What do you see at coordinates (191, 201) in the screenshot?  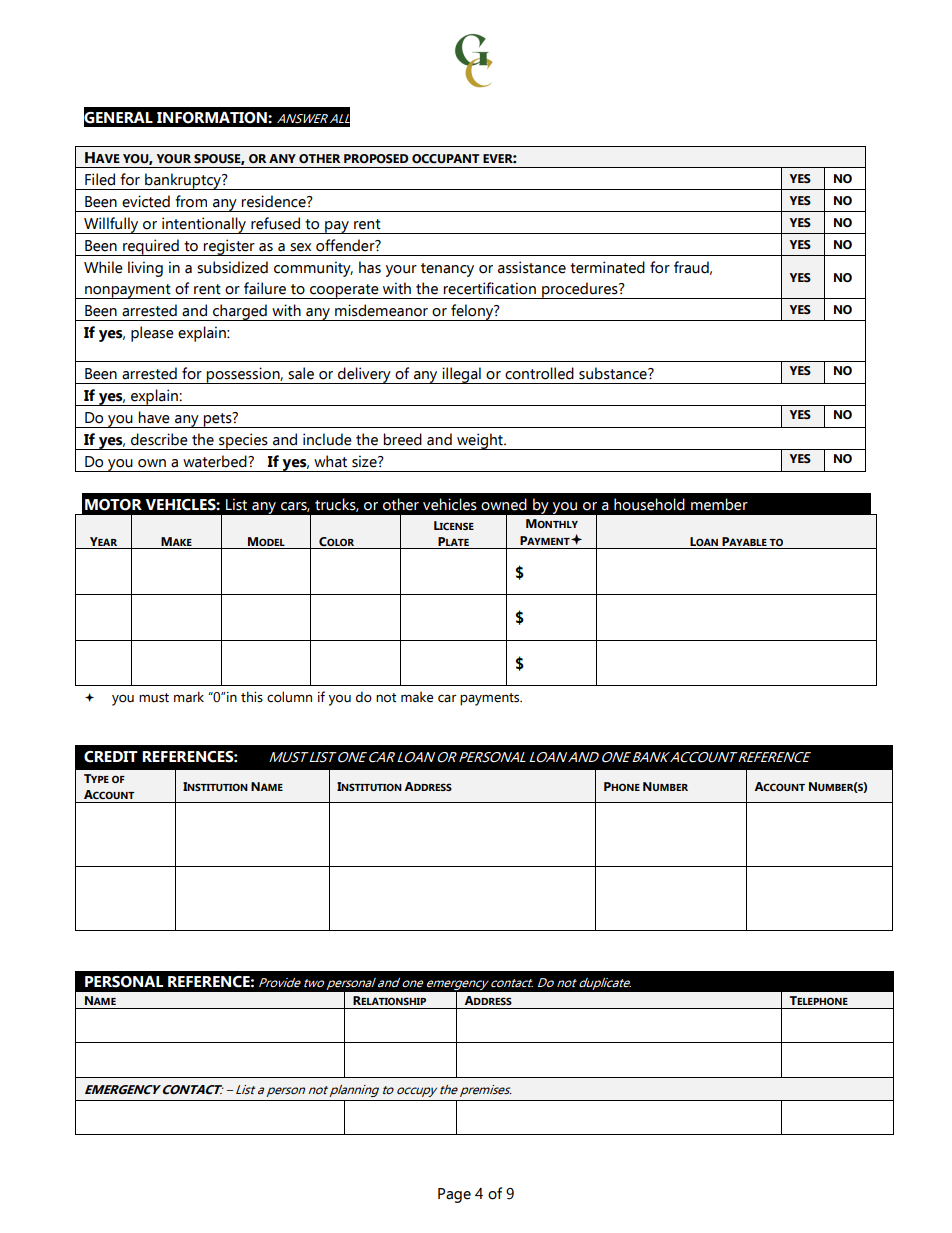 I see `from` at bounding box center [191, 201].
